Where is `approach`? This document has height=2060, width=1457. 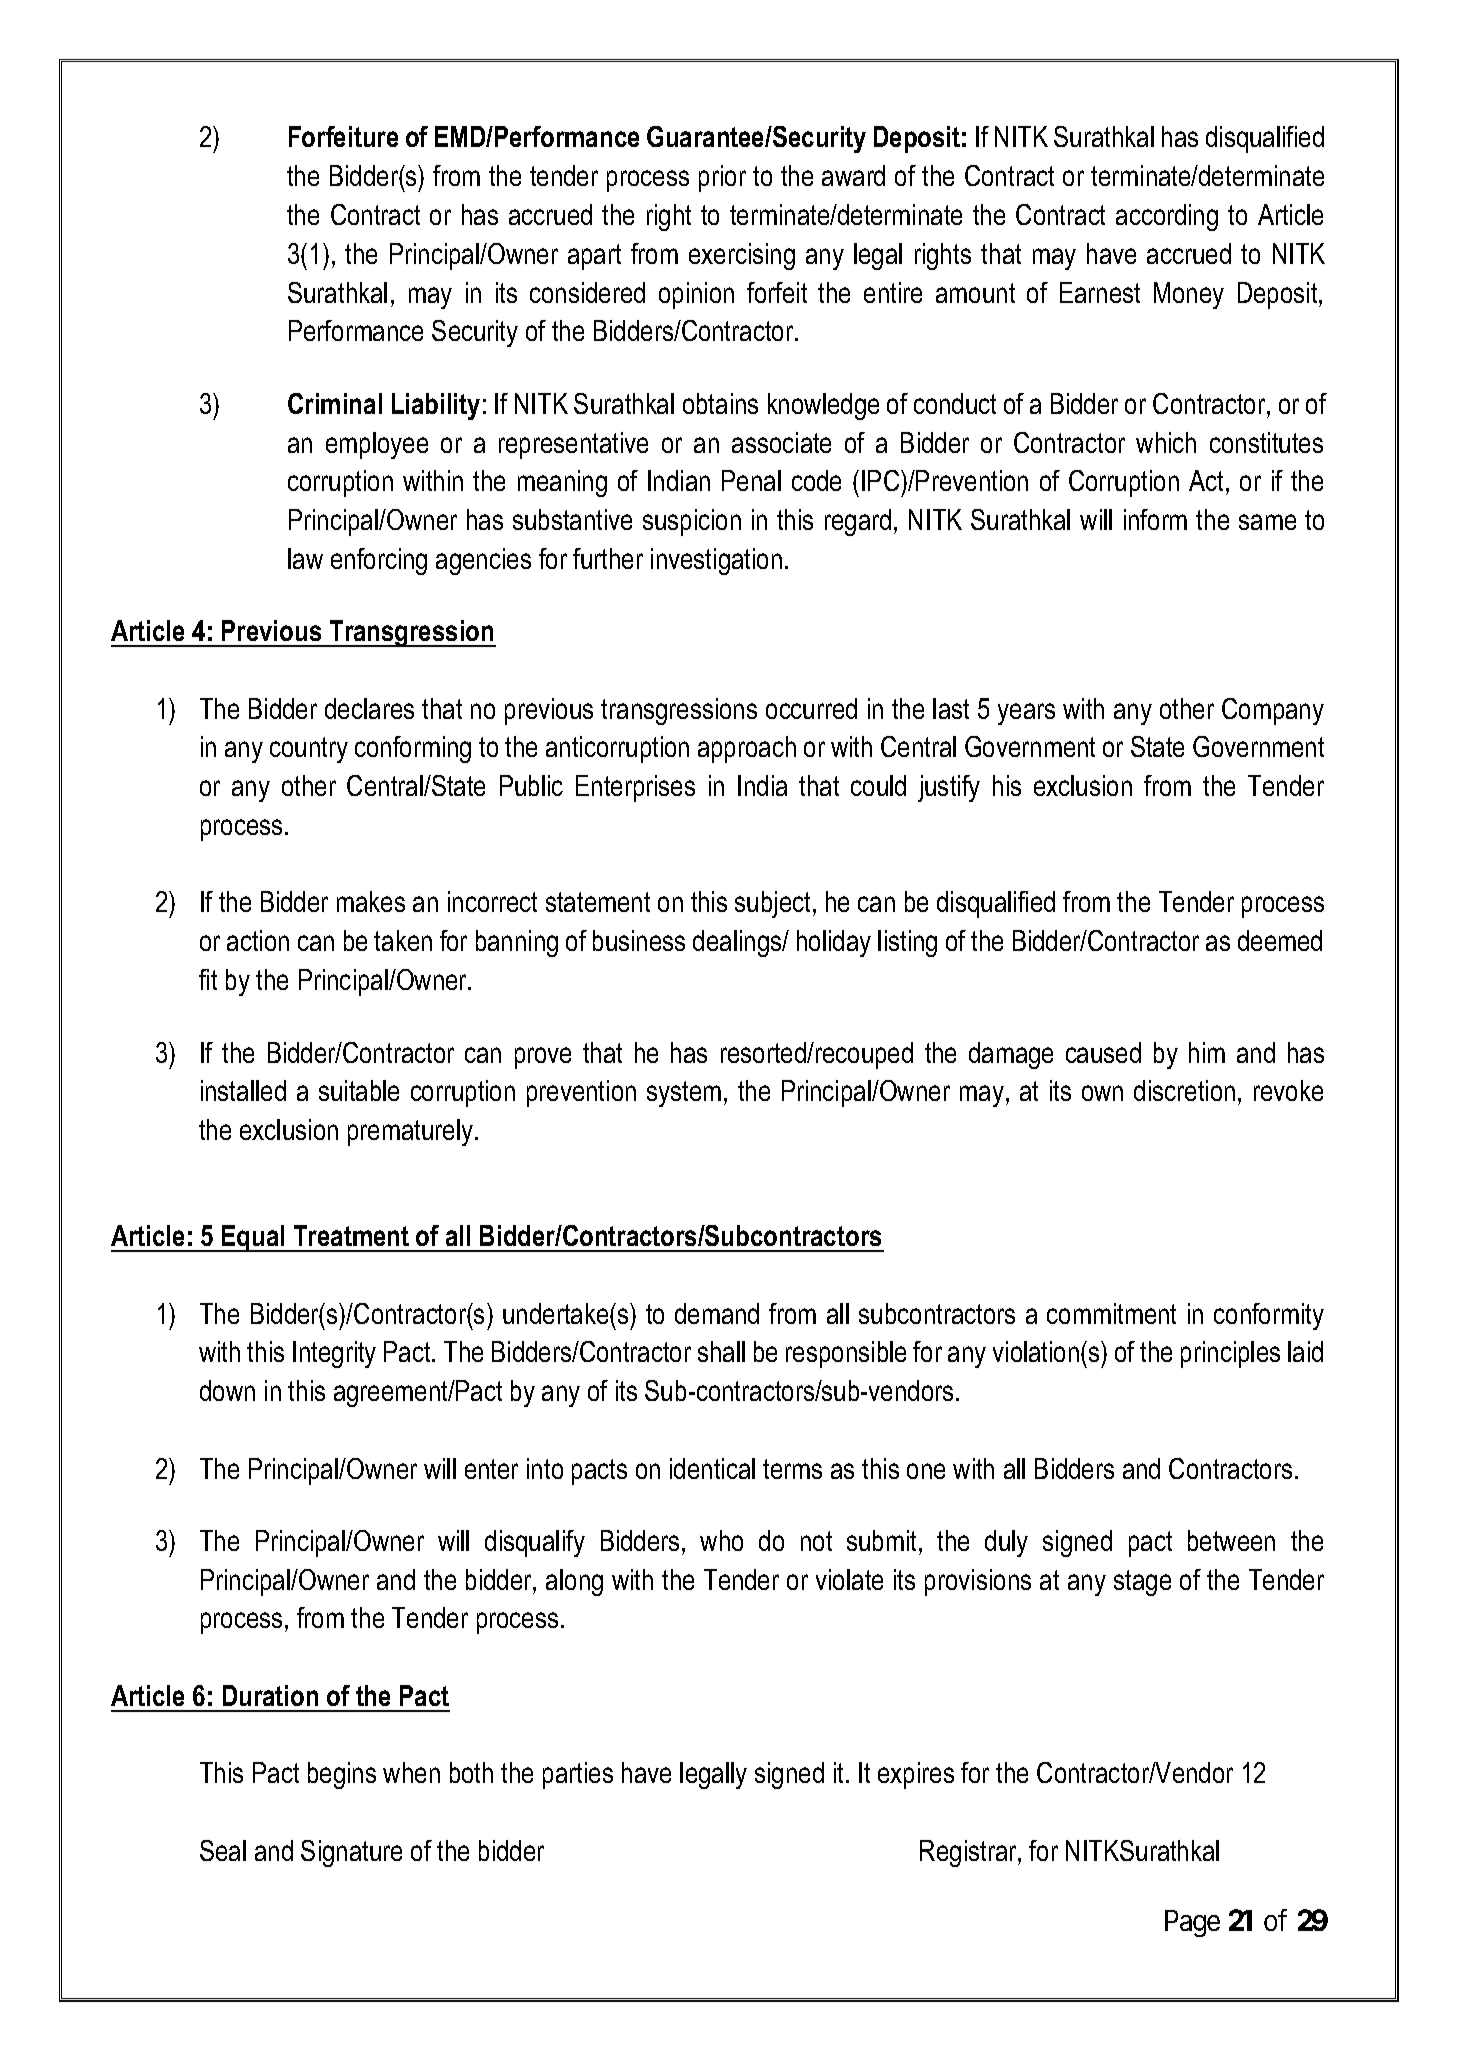 approach is located at coordinates (747, 749).
